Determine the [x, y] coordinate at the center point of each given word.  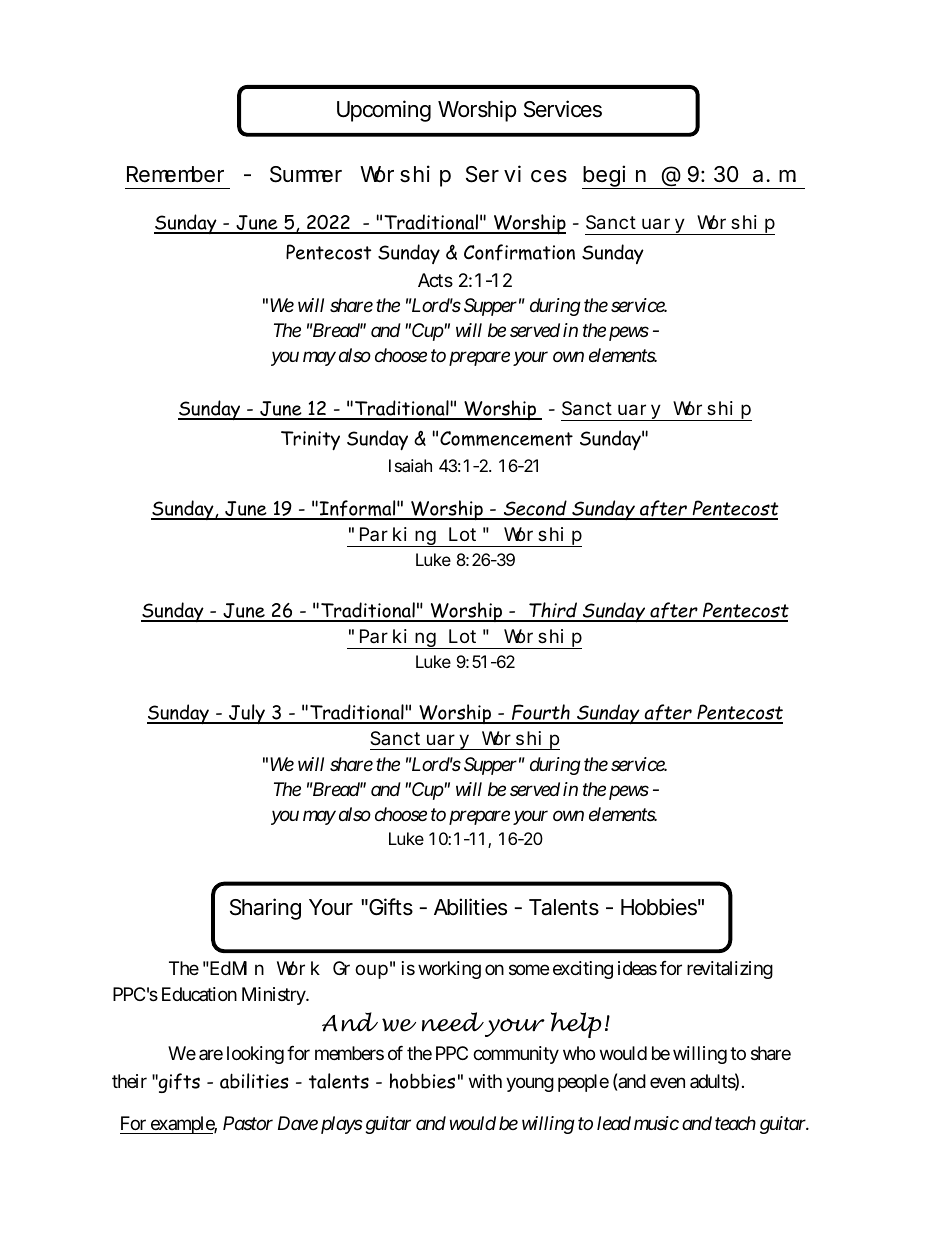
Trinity [310, 440]
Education [199, 994]
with [485, 1081]
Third [553, 611]
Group [360, 970]
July [247, 714]
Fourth [541, 713]
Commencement [506, 438]
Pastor [248, 1123]
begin [615, 177]
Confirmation [519, 252]
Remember [175, 174]
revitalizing [730, 970]
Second [535, 509]
